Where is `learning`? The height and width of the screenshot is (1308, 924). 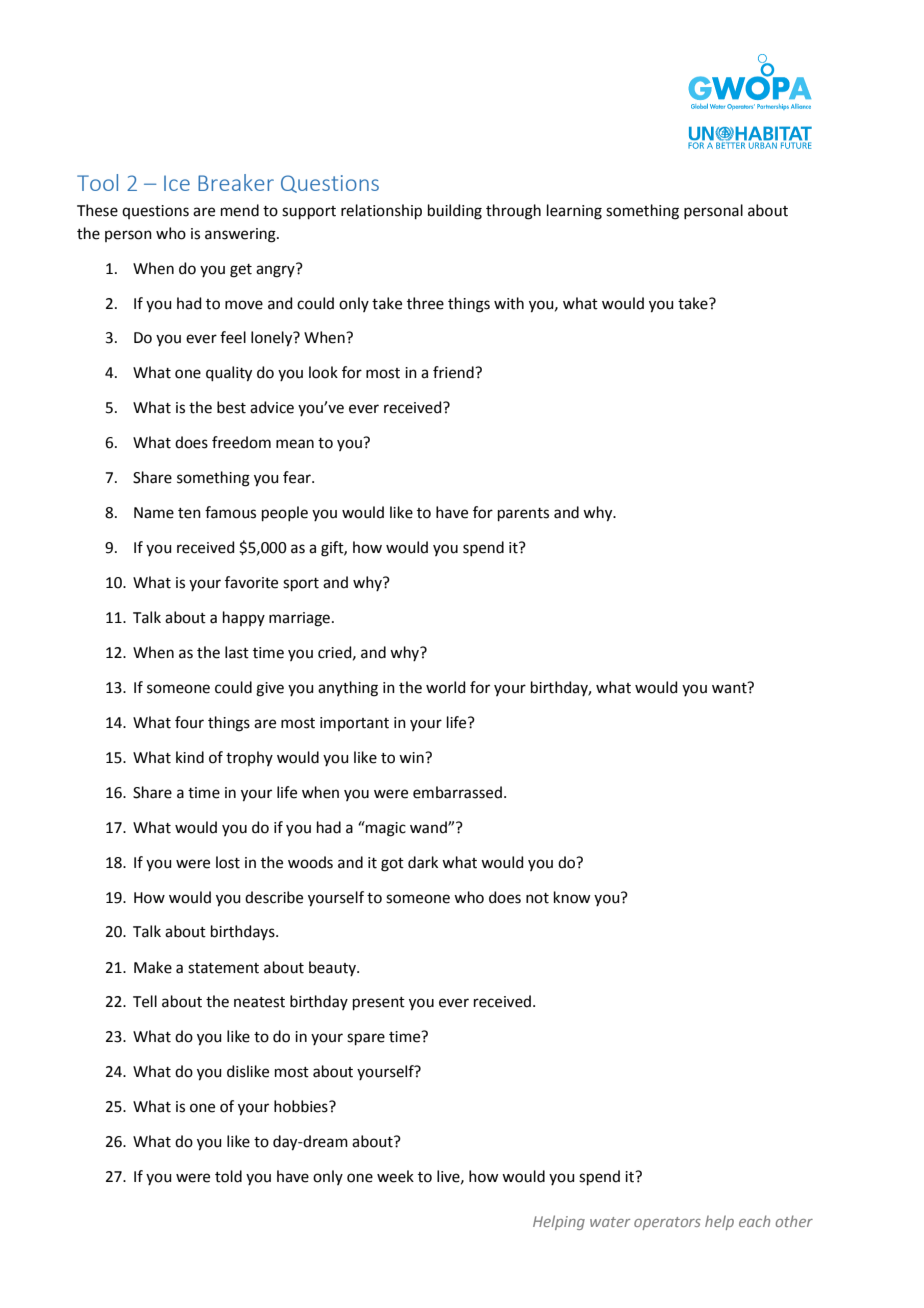
learning is located at coordinates (574, 212).
